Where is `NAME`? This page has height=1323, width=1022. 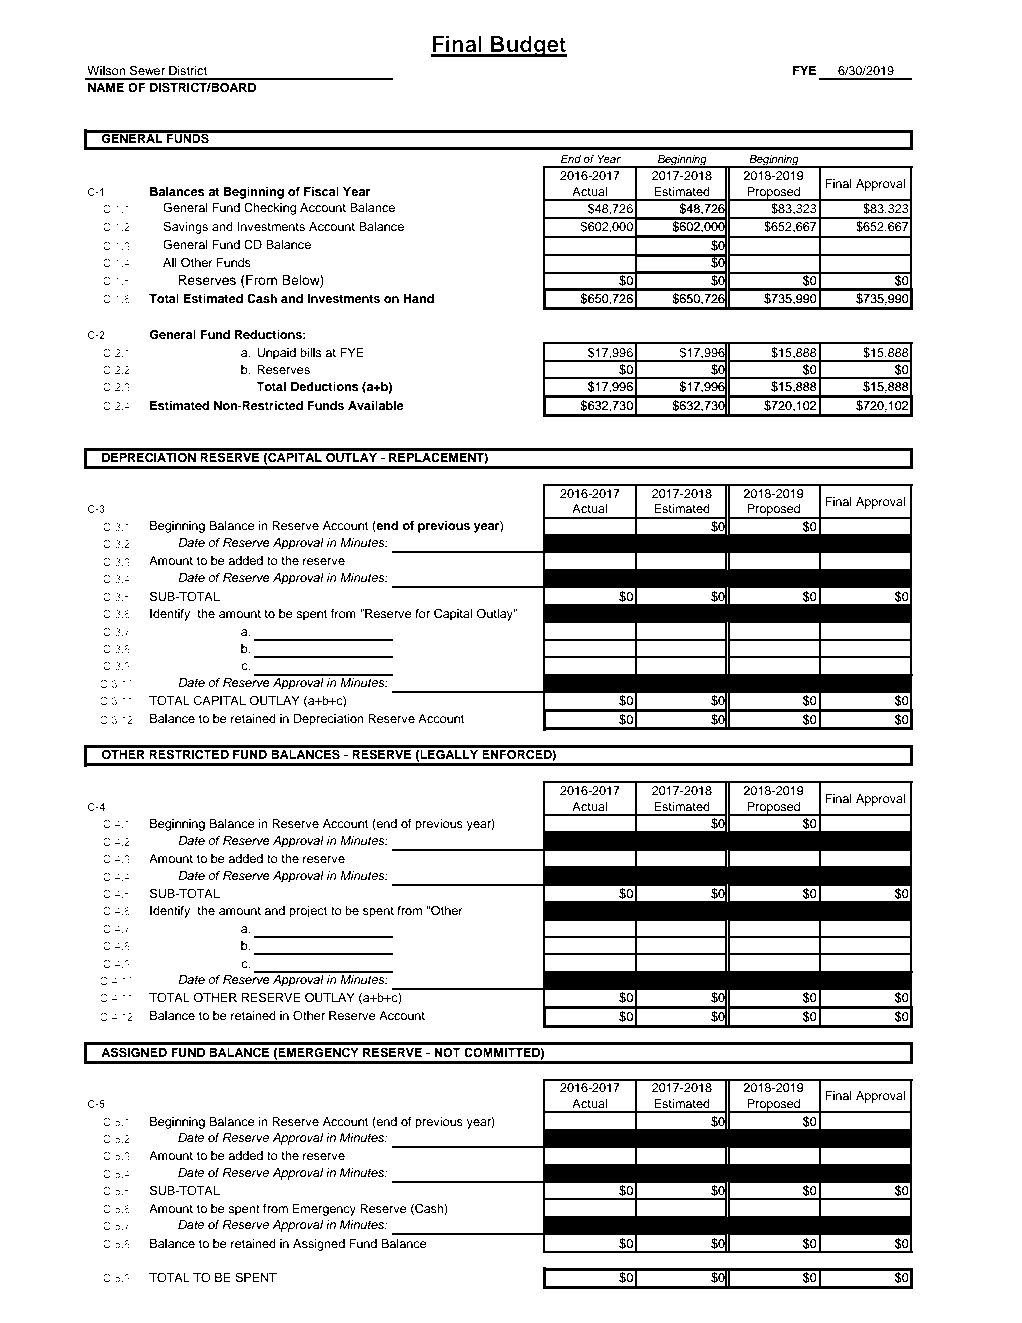 NAME is located at coordinates (106, 87).
